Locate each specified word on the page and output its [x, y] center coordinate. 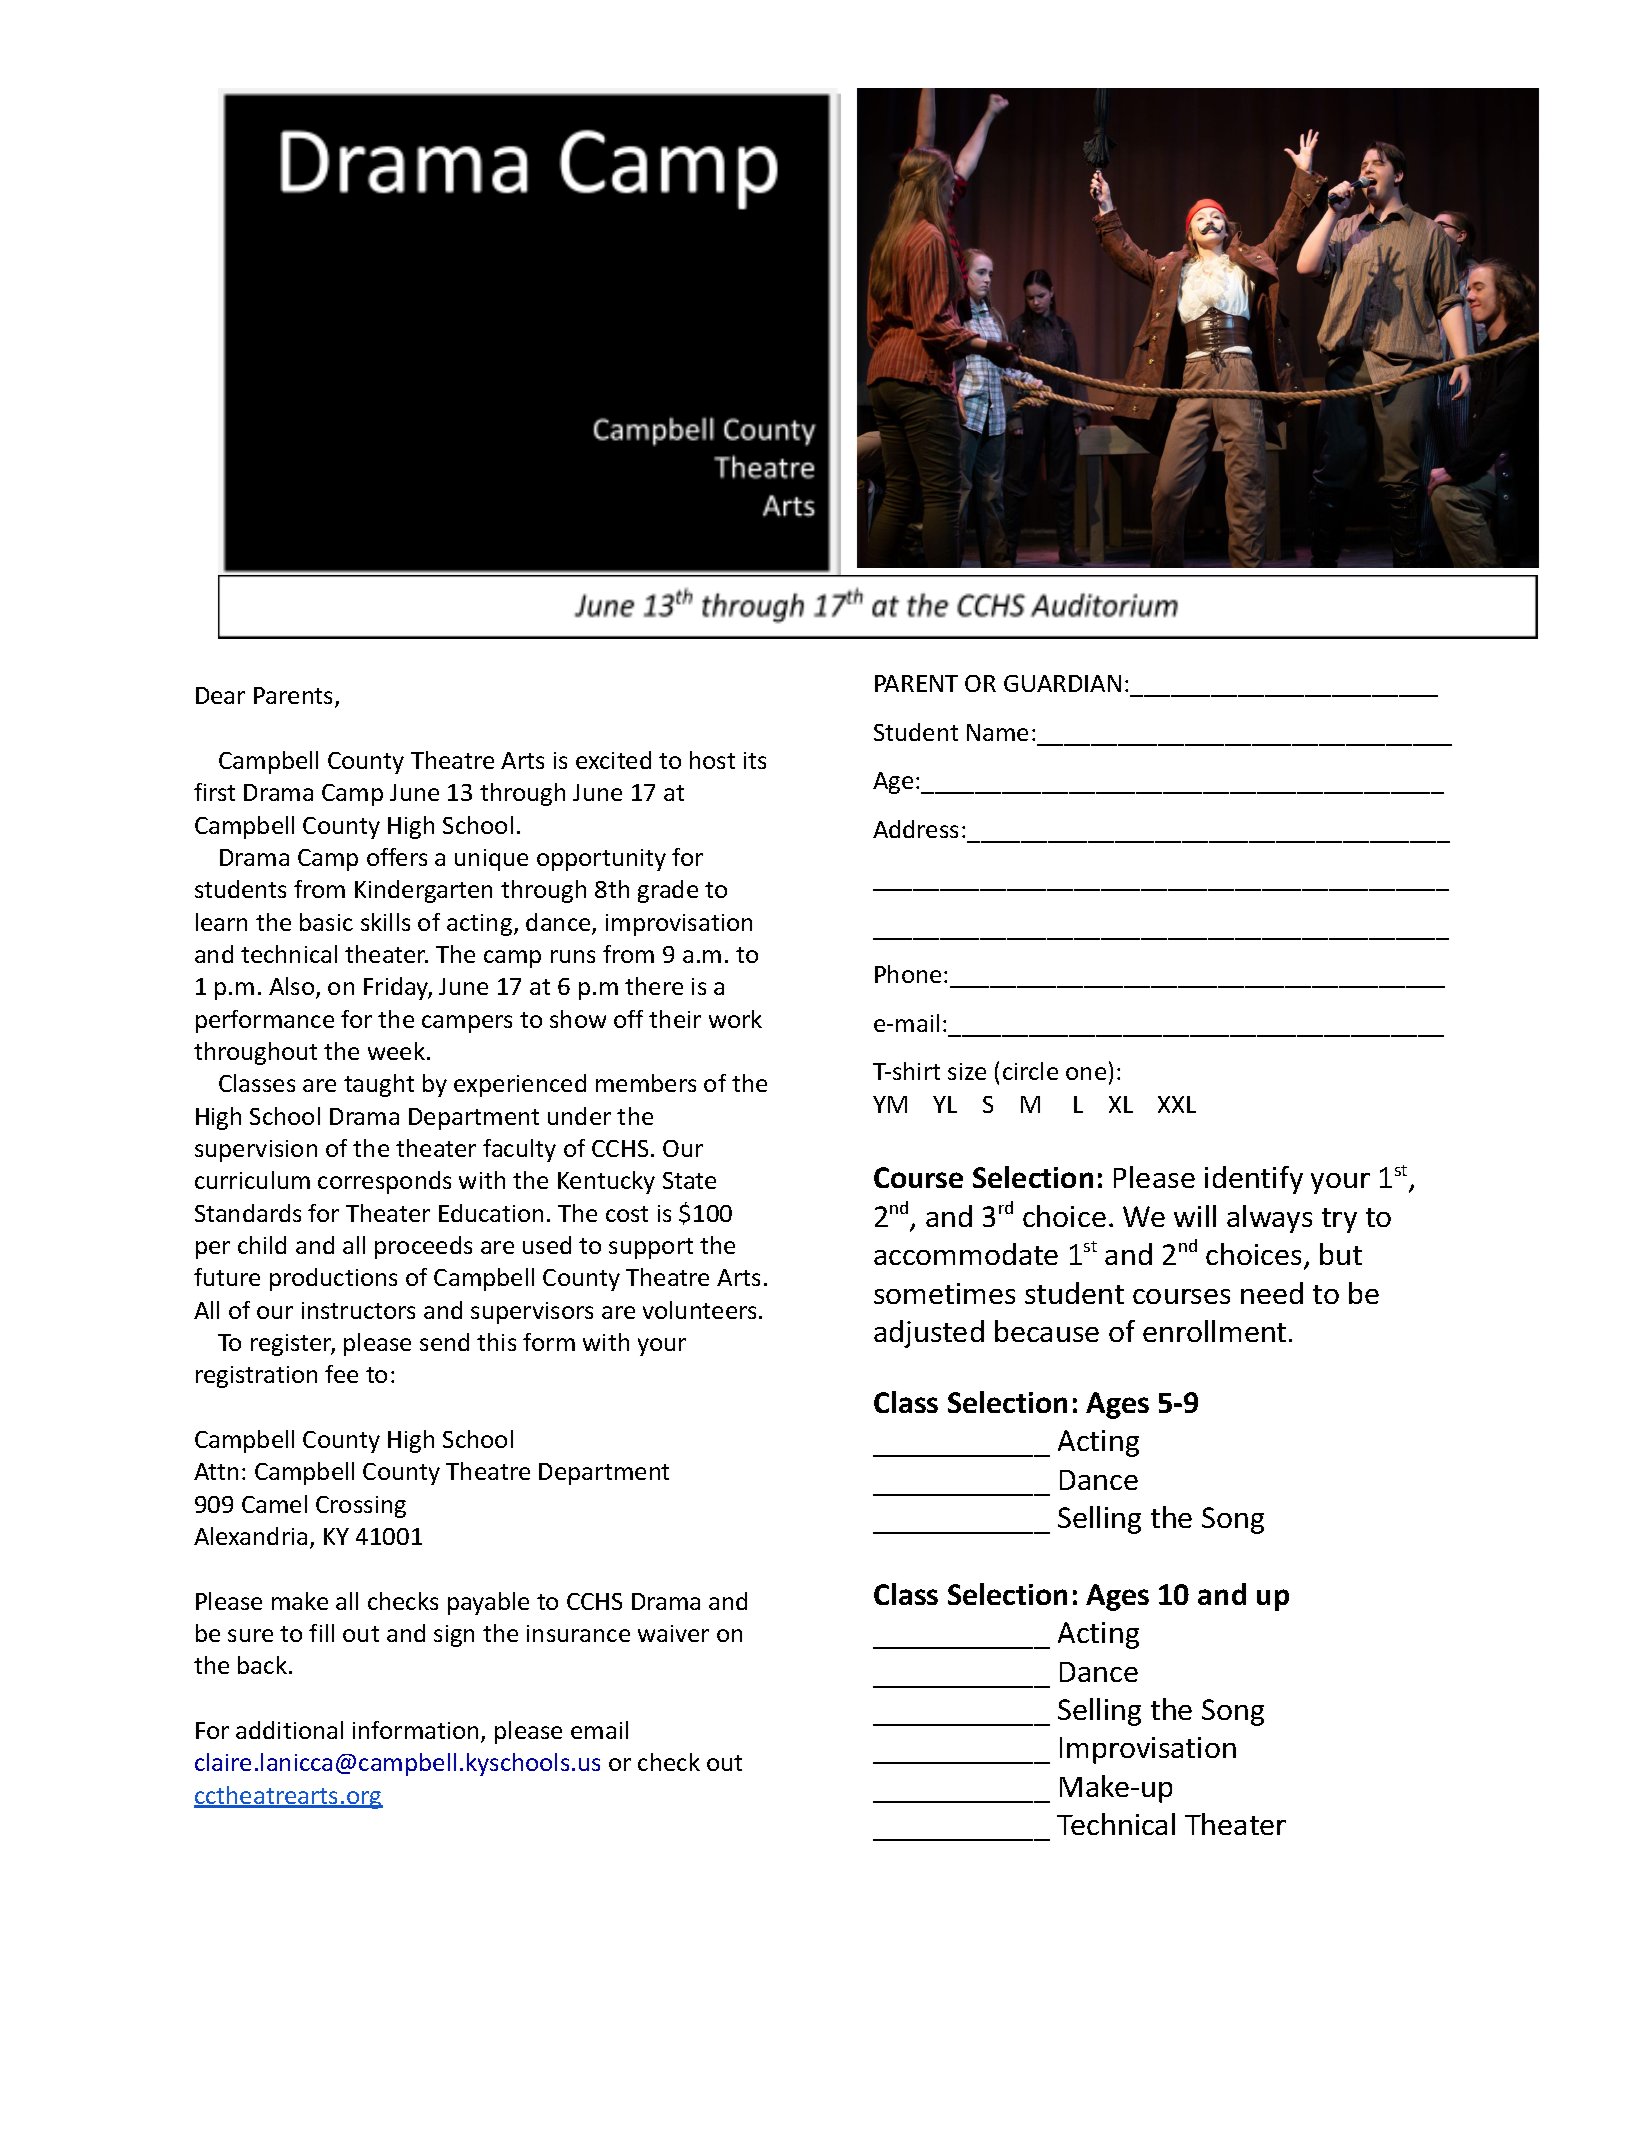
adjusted [929, 1334]
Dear [220, 695]
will [1195, 1216]
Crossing [361, 1507]
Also [293, 988]
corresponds [384, 1182]
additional [289, 1730]
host [712, 760]
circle [1030, 1071]
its [755, 760]
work [735, 1019]
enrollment [1214, 1331]
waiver [673, 1633]
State [689, 1180]
